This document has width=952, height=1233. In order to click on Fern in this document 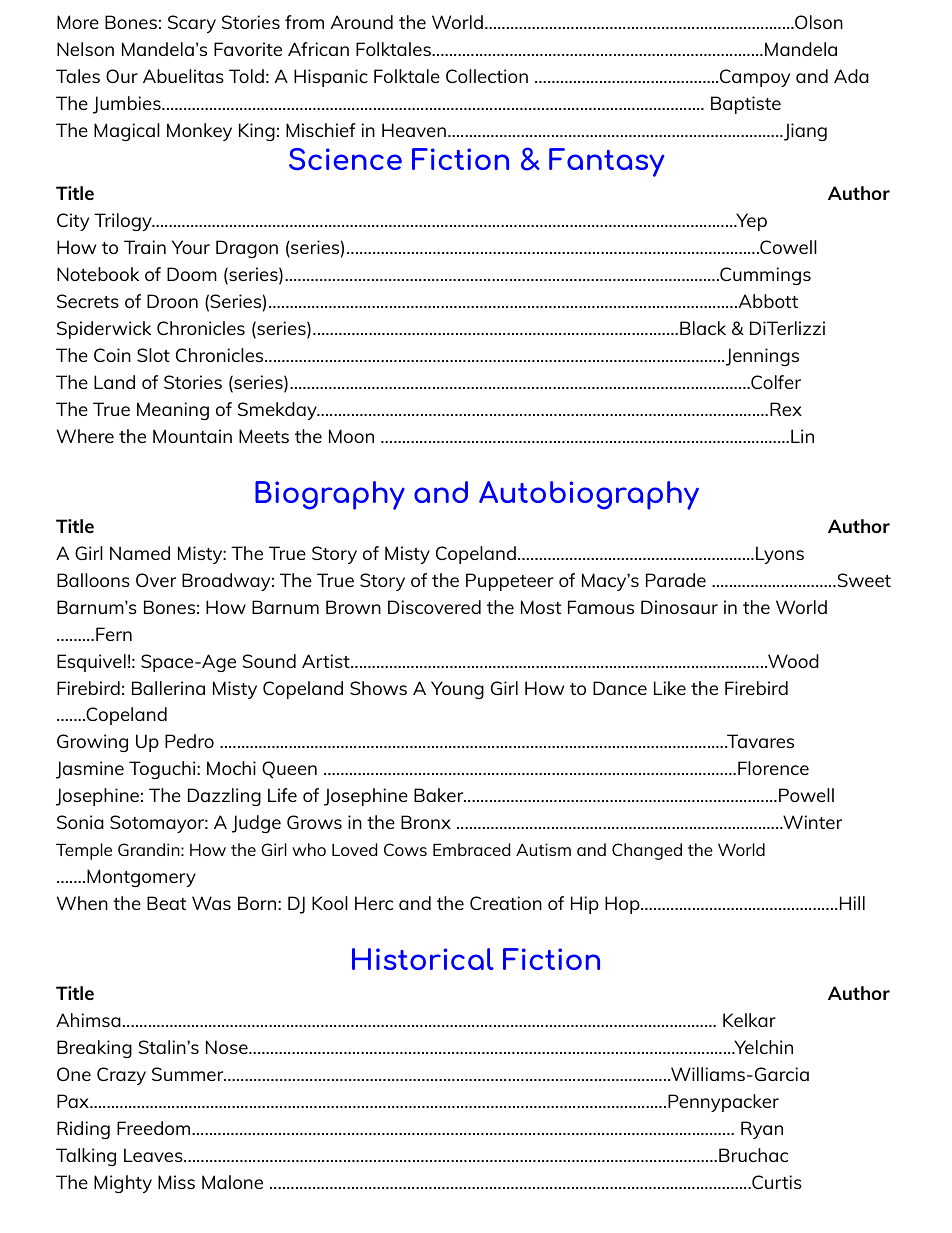, I will do `click(114, 634)`.
